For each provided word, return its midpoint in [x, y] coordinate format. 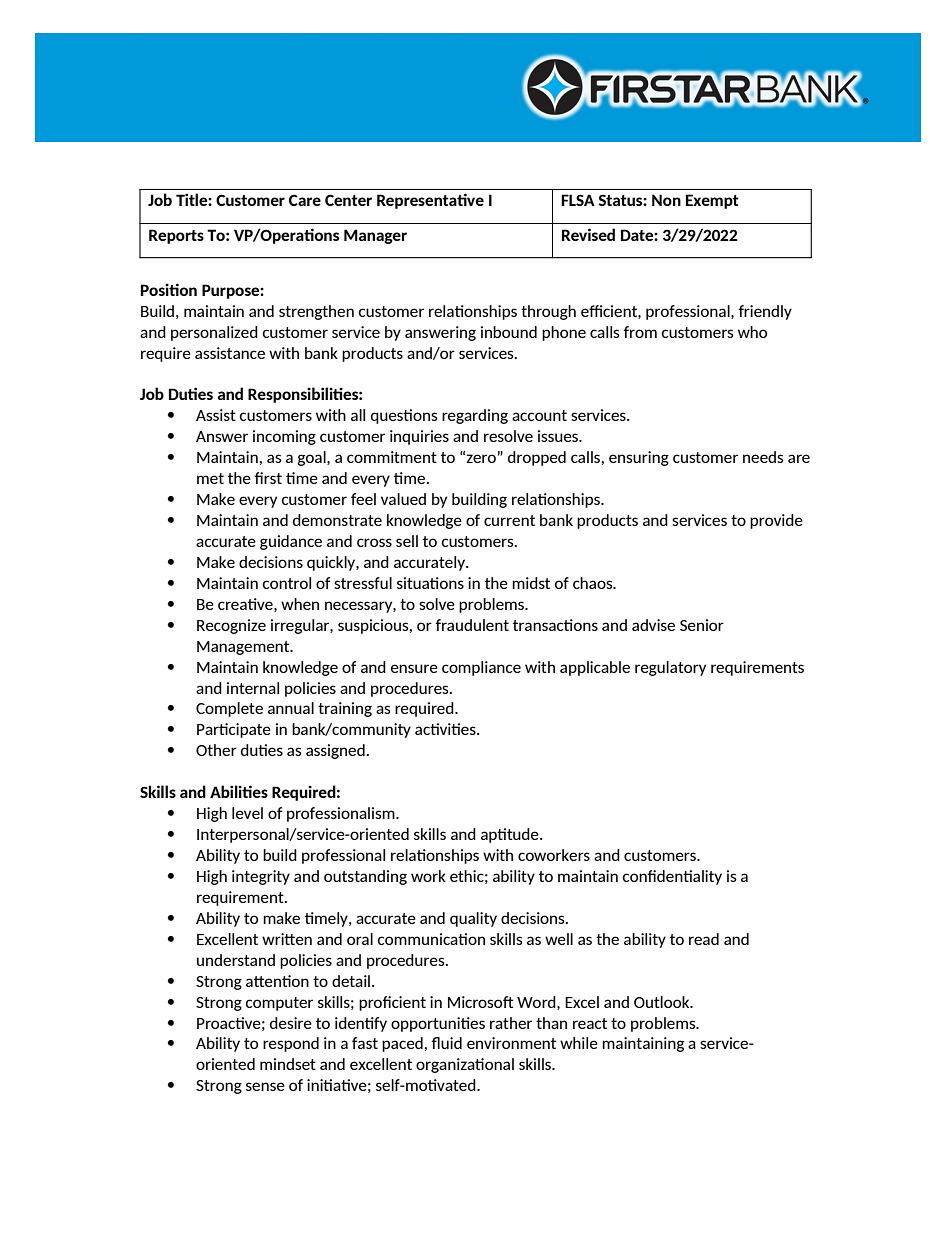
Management [244, 648]
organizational [465, 1065]
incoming [284, 437]
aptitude [511, 835]
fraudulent [472, 625]
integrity [261, 877]
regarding [475, 416]
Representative [430, 201]
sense [265, 1086]
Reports [176, 236]
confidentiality [672, 877]
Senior [702, 625]
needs [763, 457]
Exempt [712, 201]
